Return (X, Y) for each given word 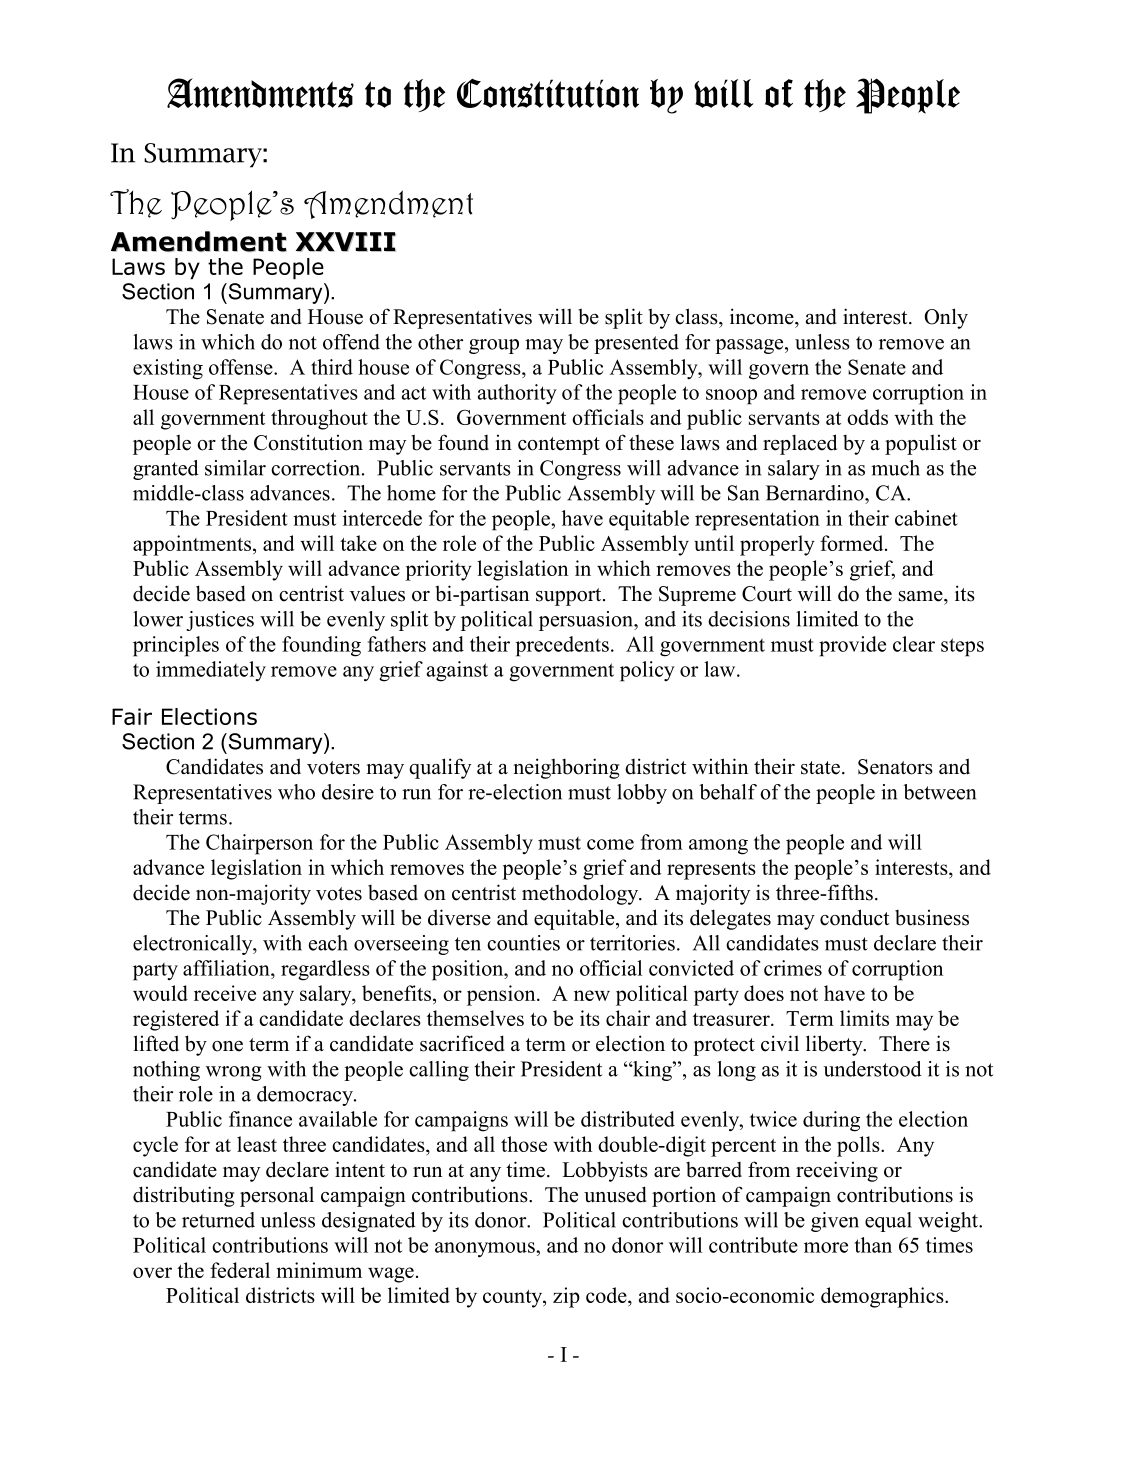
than (873, 1245)
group (494, 346)
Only (946, 318)
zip (566, 1297)
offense (242, 367)
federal (240, 1270)
